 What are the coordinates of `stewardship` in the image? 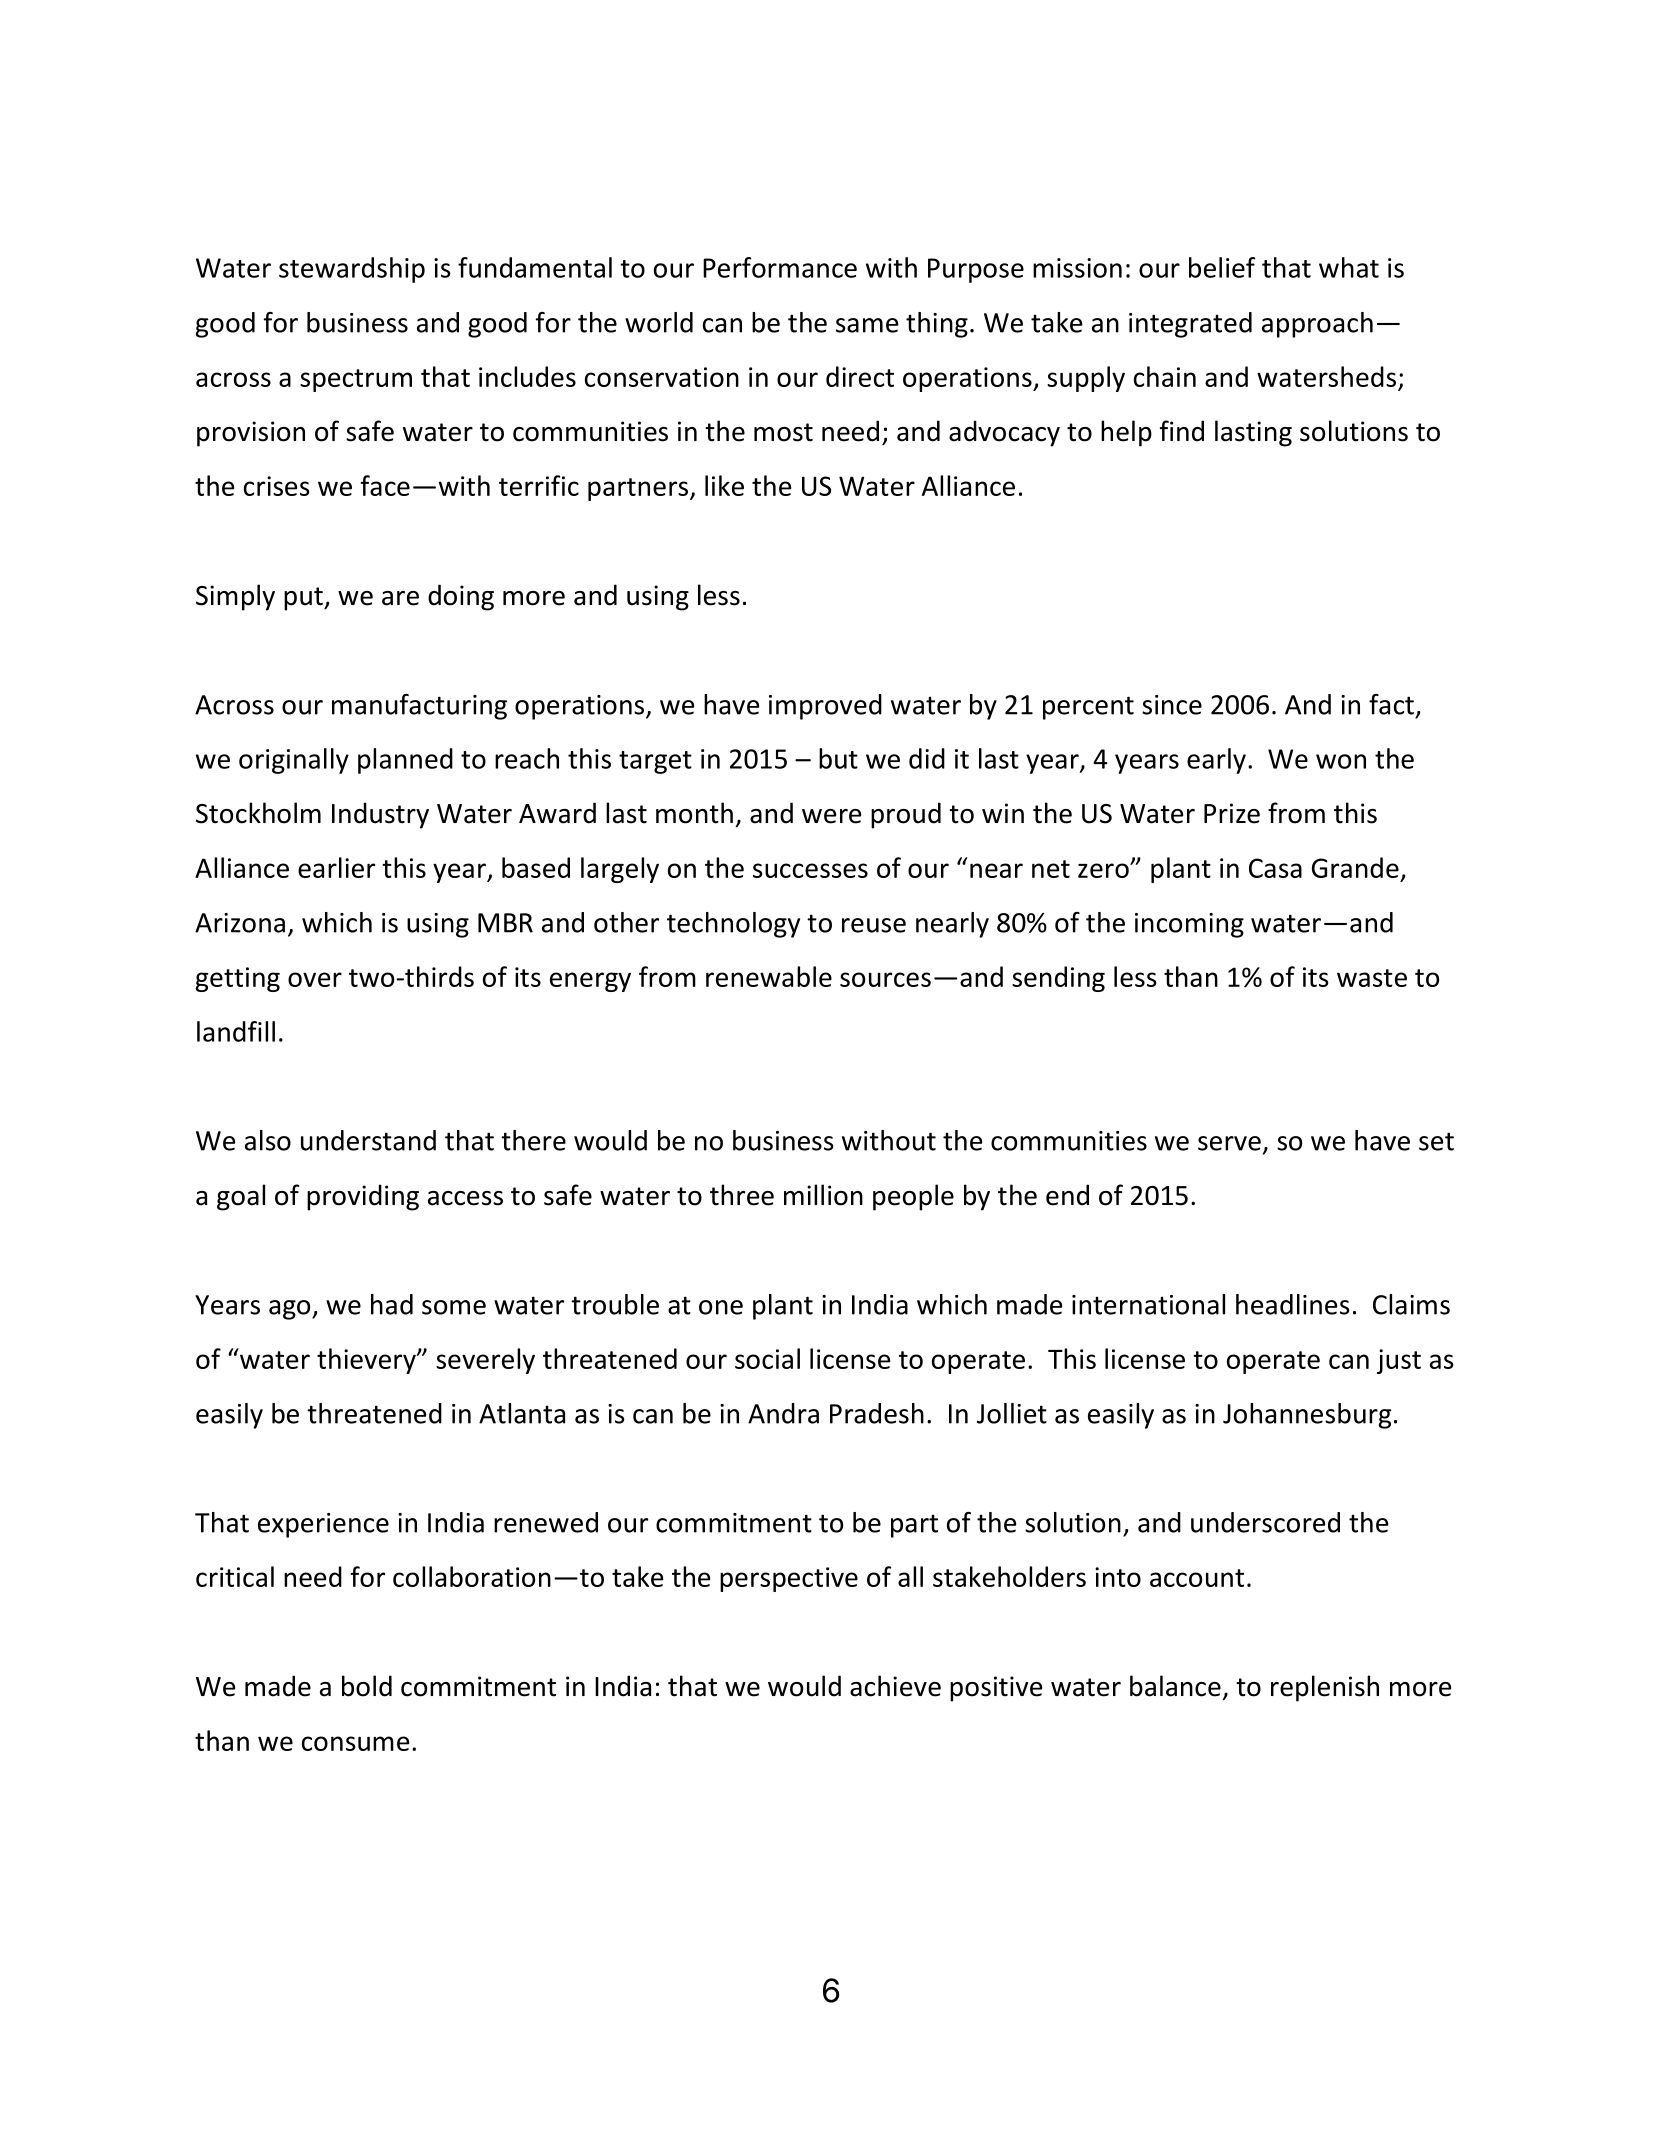 It's located at (352, 270).
